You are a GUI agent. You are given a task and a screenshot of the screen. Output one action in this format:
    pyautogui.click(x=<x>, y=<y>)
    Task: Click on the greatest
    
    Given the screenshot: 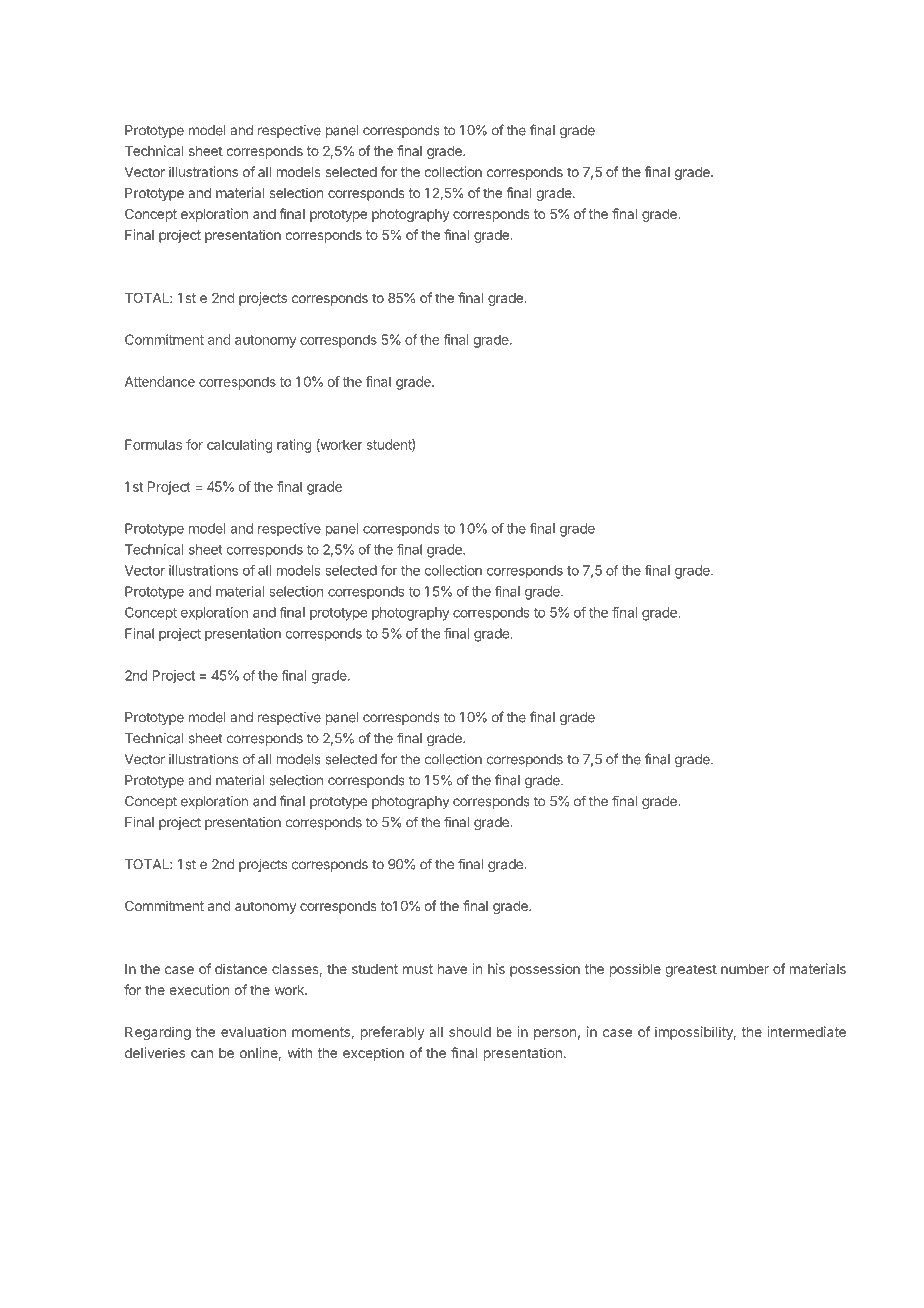 What is the action you would take?
    pyautogui.click(x=691, y=970)
